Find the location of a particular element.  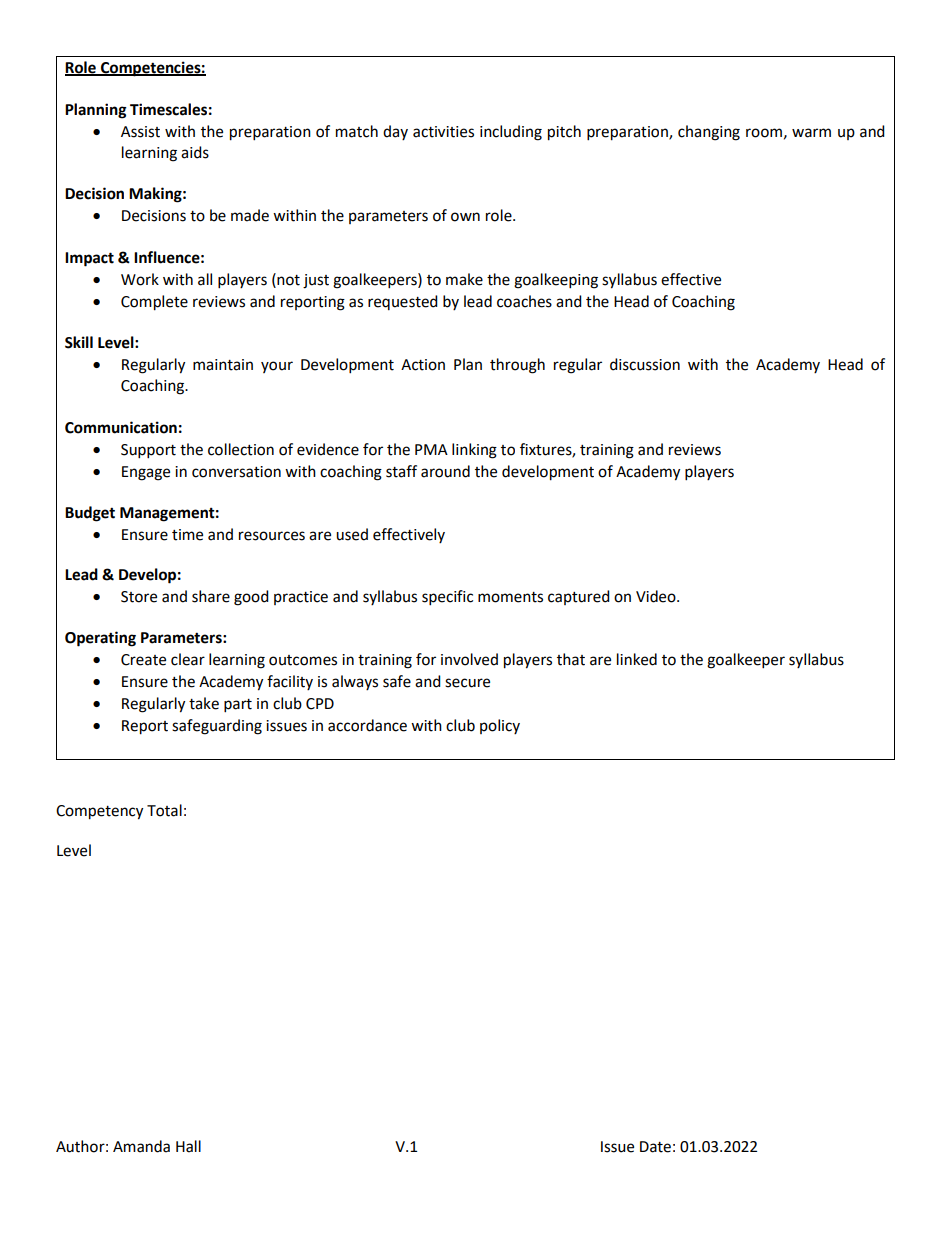

activities is located at coordinates (443, 132).
